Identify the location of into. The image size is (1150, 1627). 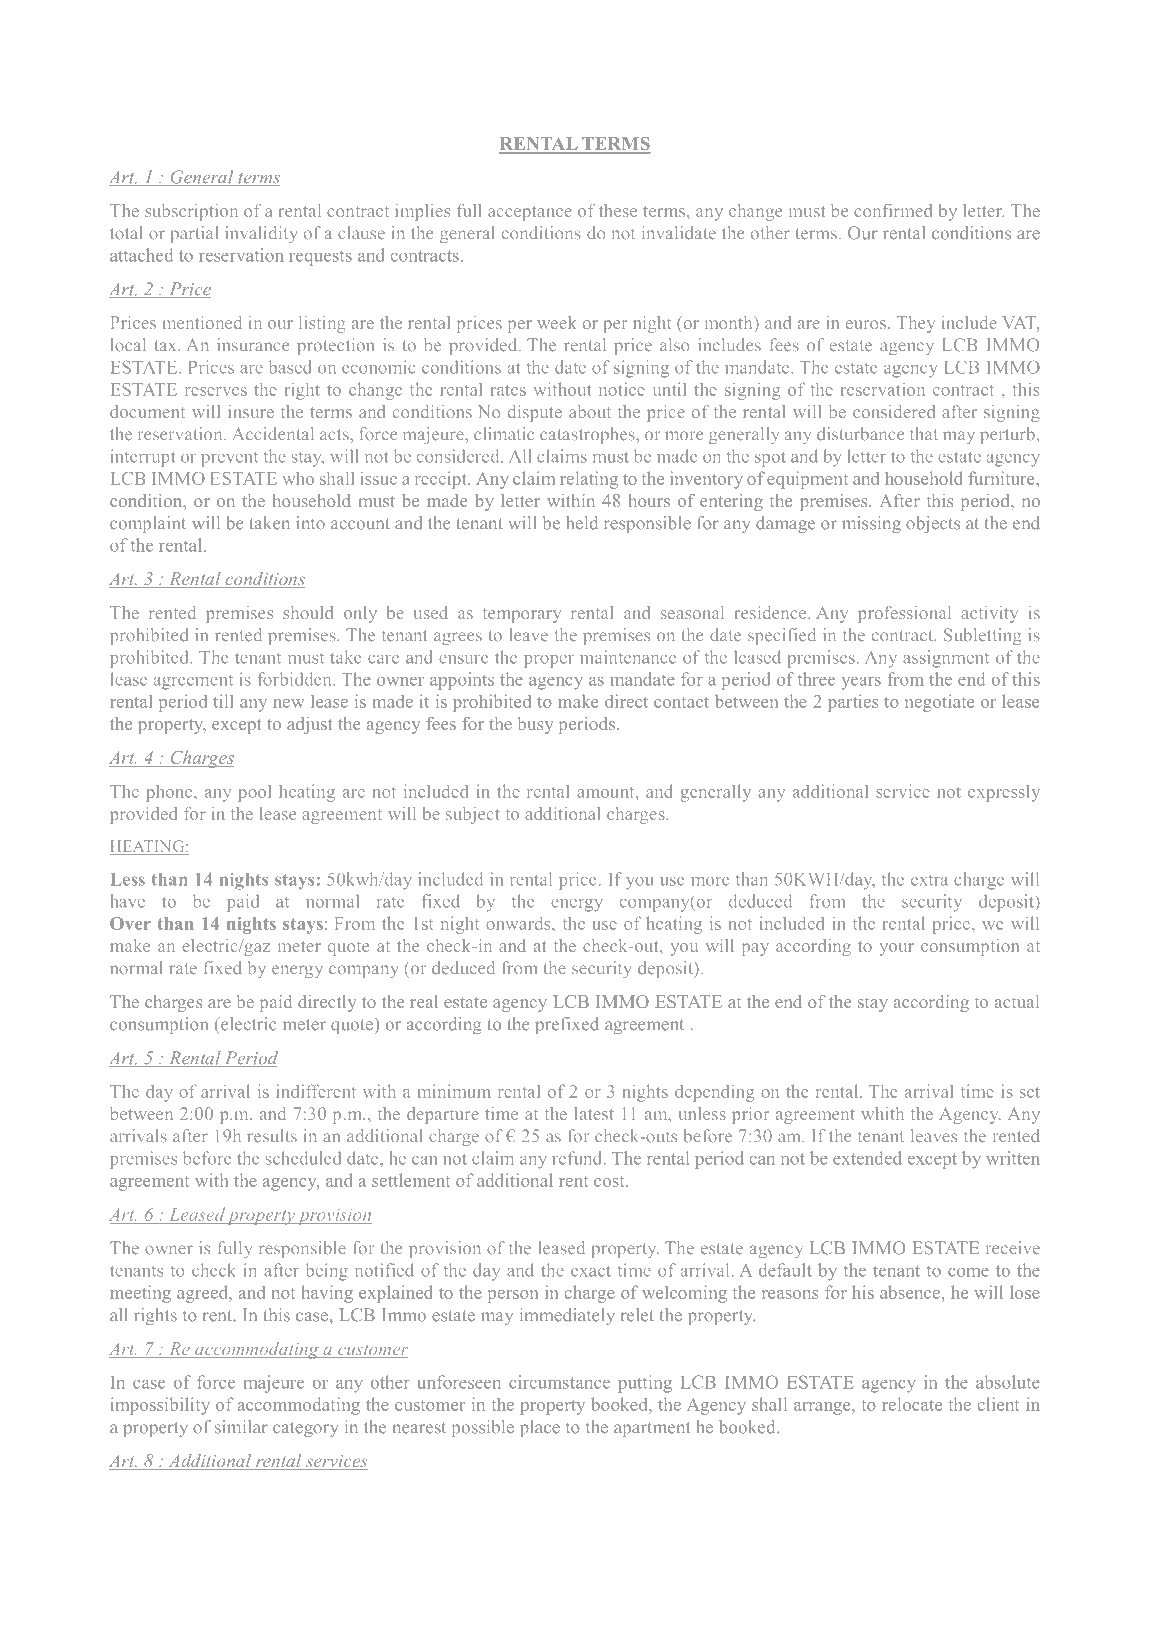
(310, 523).
